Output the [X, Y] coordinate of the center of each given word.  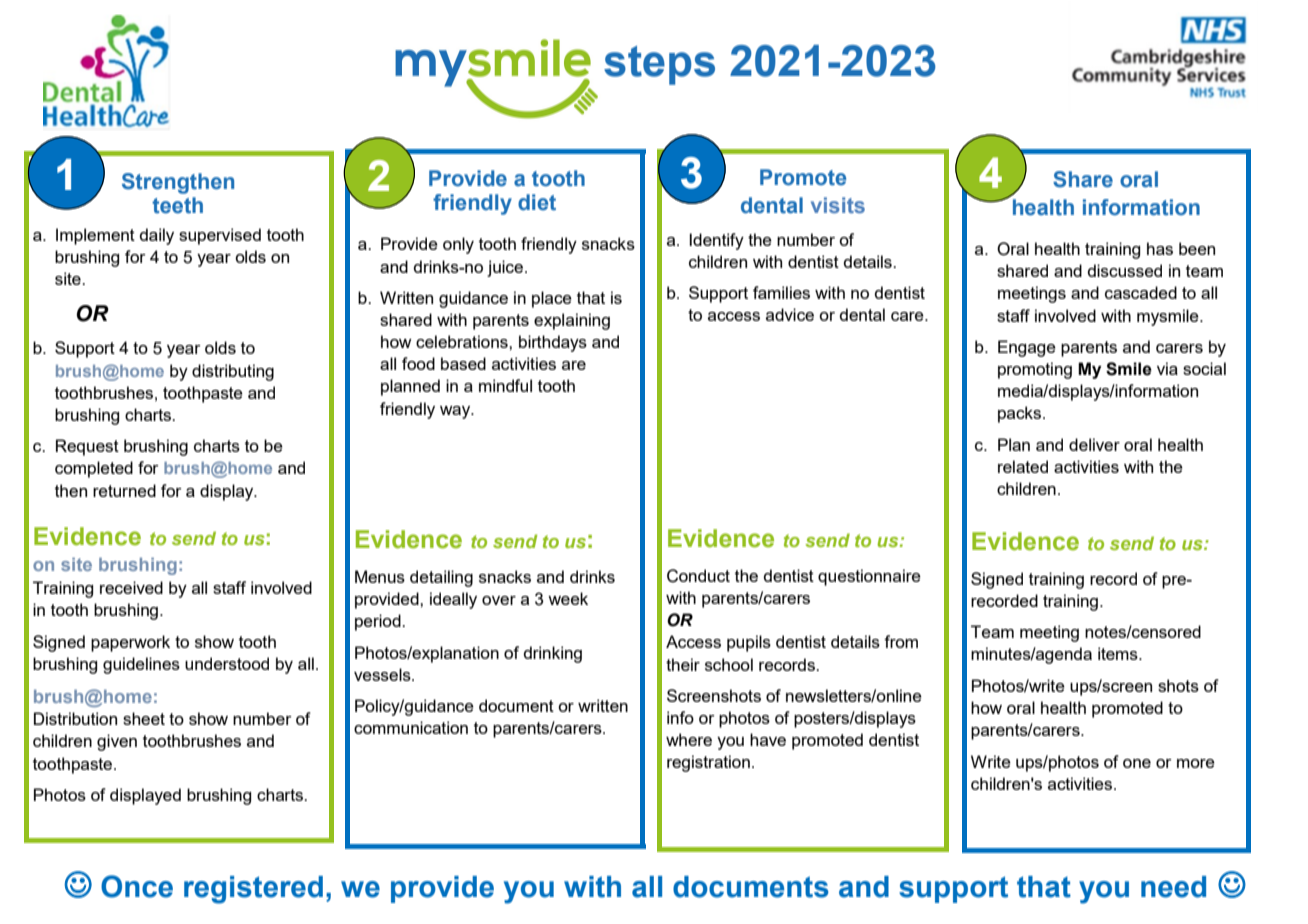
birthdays [553, 343]
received [131, 587]
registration [708, 763]
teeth [177, 205]
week [568, 598]
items [1119, 653]
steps [659, 65]
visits [838, 205]
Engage [1027, 348]
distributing [233, 372]
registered [253, 890]
